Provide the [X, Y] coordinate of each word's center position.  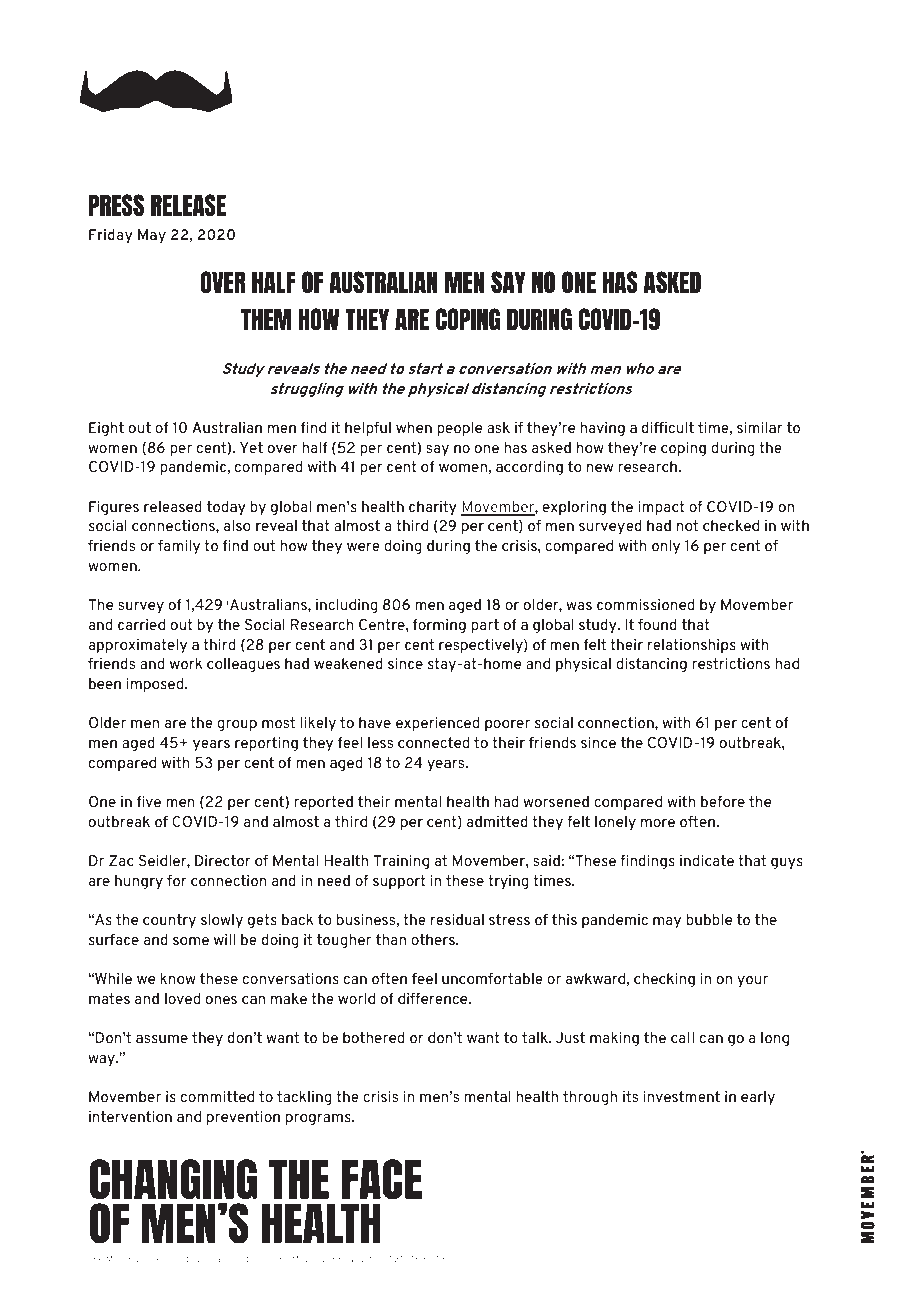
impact [661, 508]
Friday [111, 236]
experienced [437, 724]
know [178, 978]
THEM [266, 319]
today [226, 508]
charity [433, 508]
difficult [668, 427]
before [723, 801]
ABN [397, 1258]
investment [682, 1096]
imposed [156, 685]
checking [664, 980]
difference [434, 998]
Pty [187, 1259]
